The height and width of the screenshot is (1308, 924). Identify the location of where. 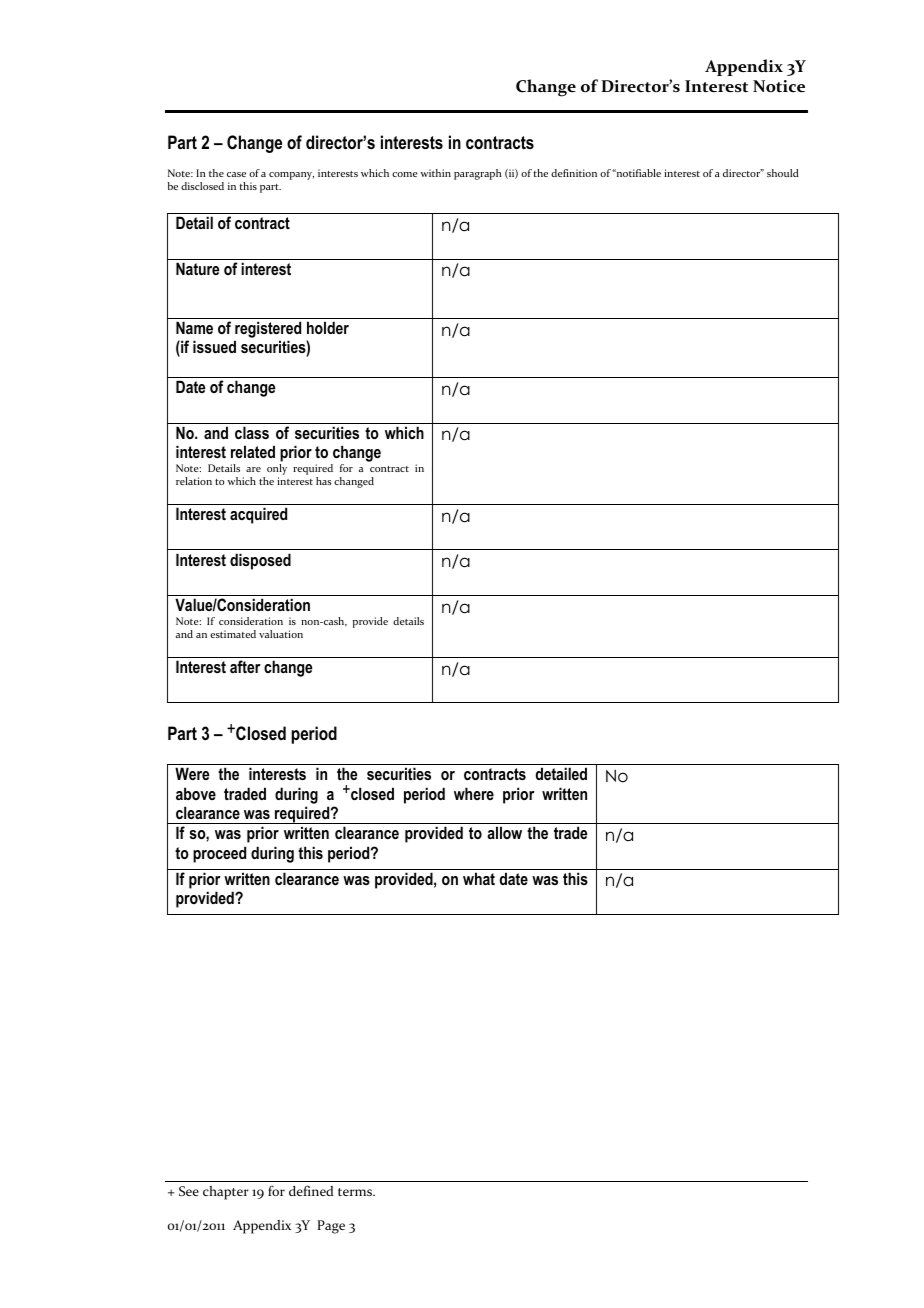
(474, 793).
